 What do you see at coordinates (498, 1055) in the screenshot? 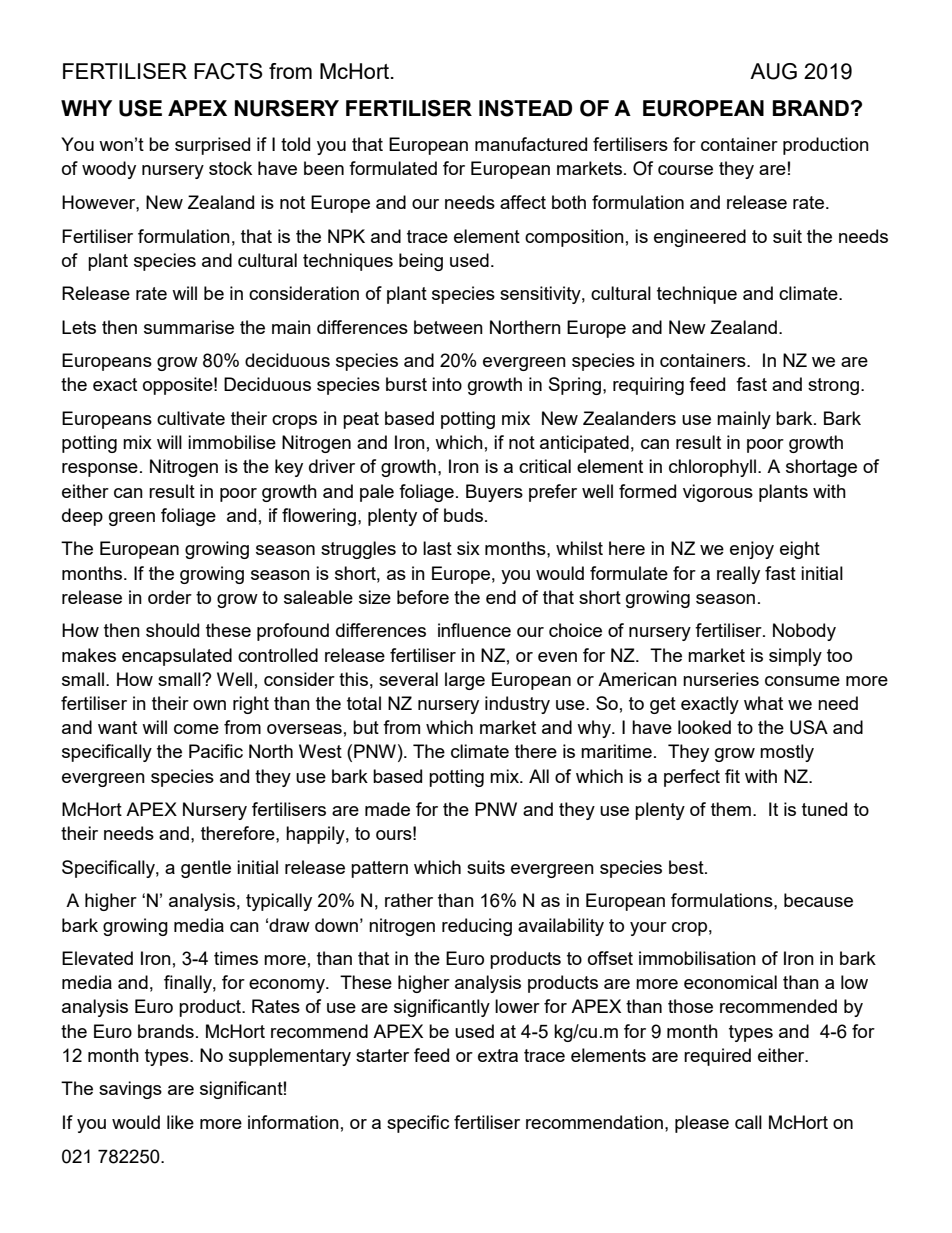
I see `extra` at bounding box center [498, 1055].
